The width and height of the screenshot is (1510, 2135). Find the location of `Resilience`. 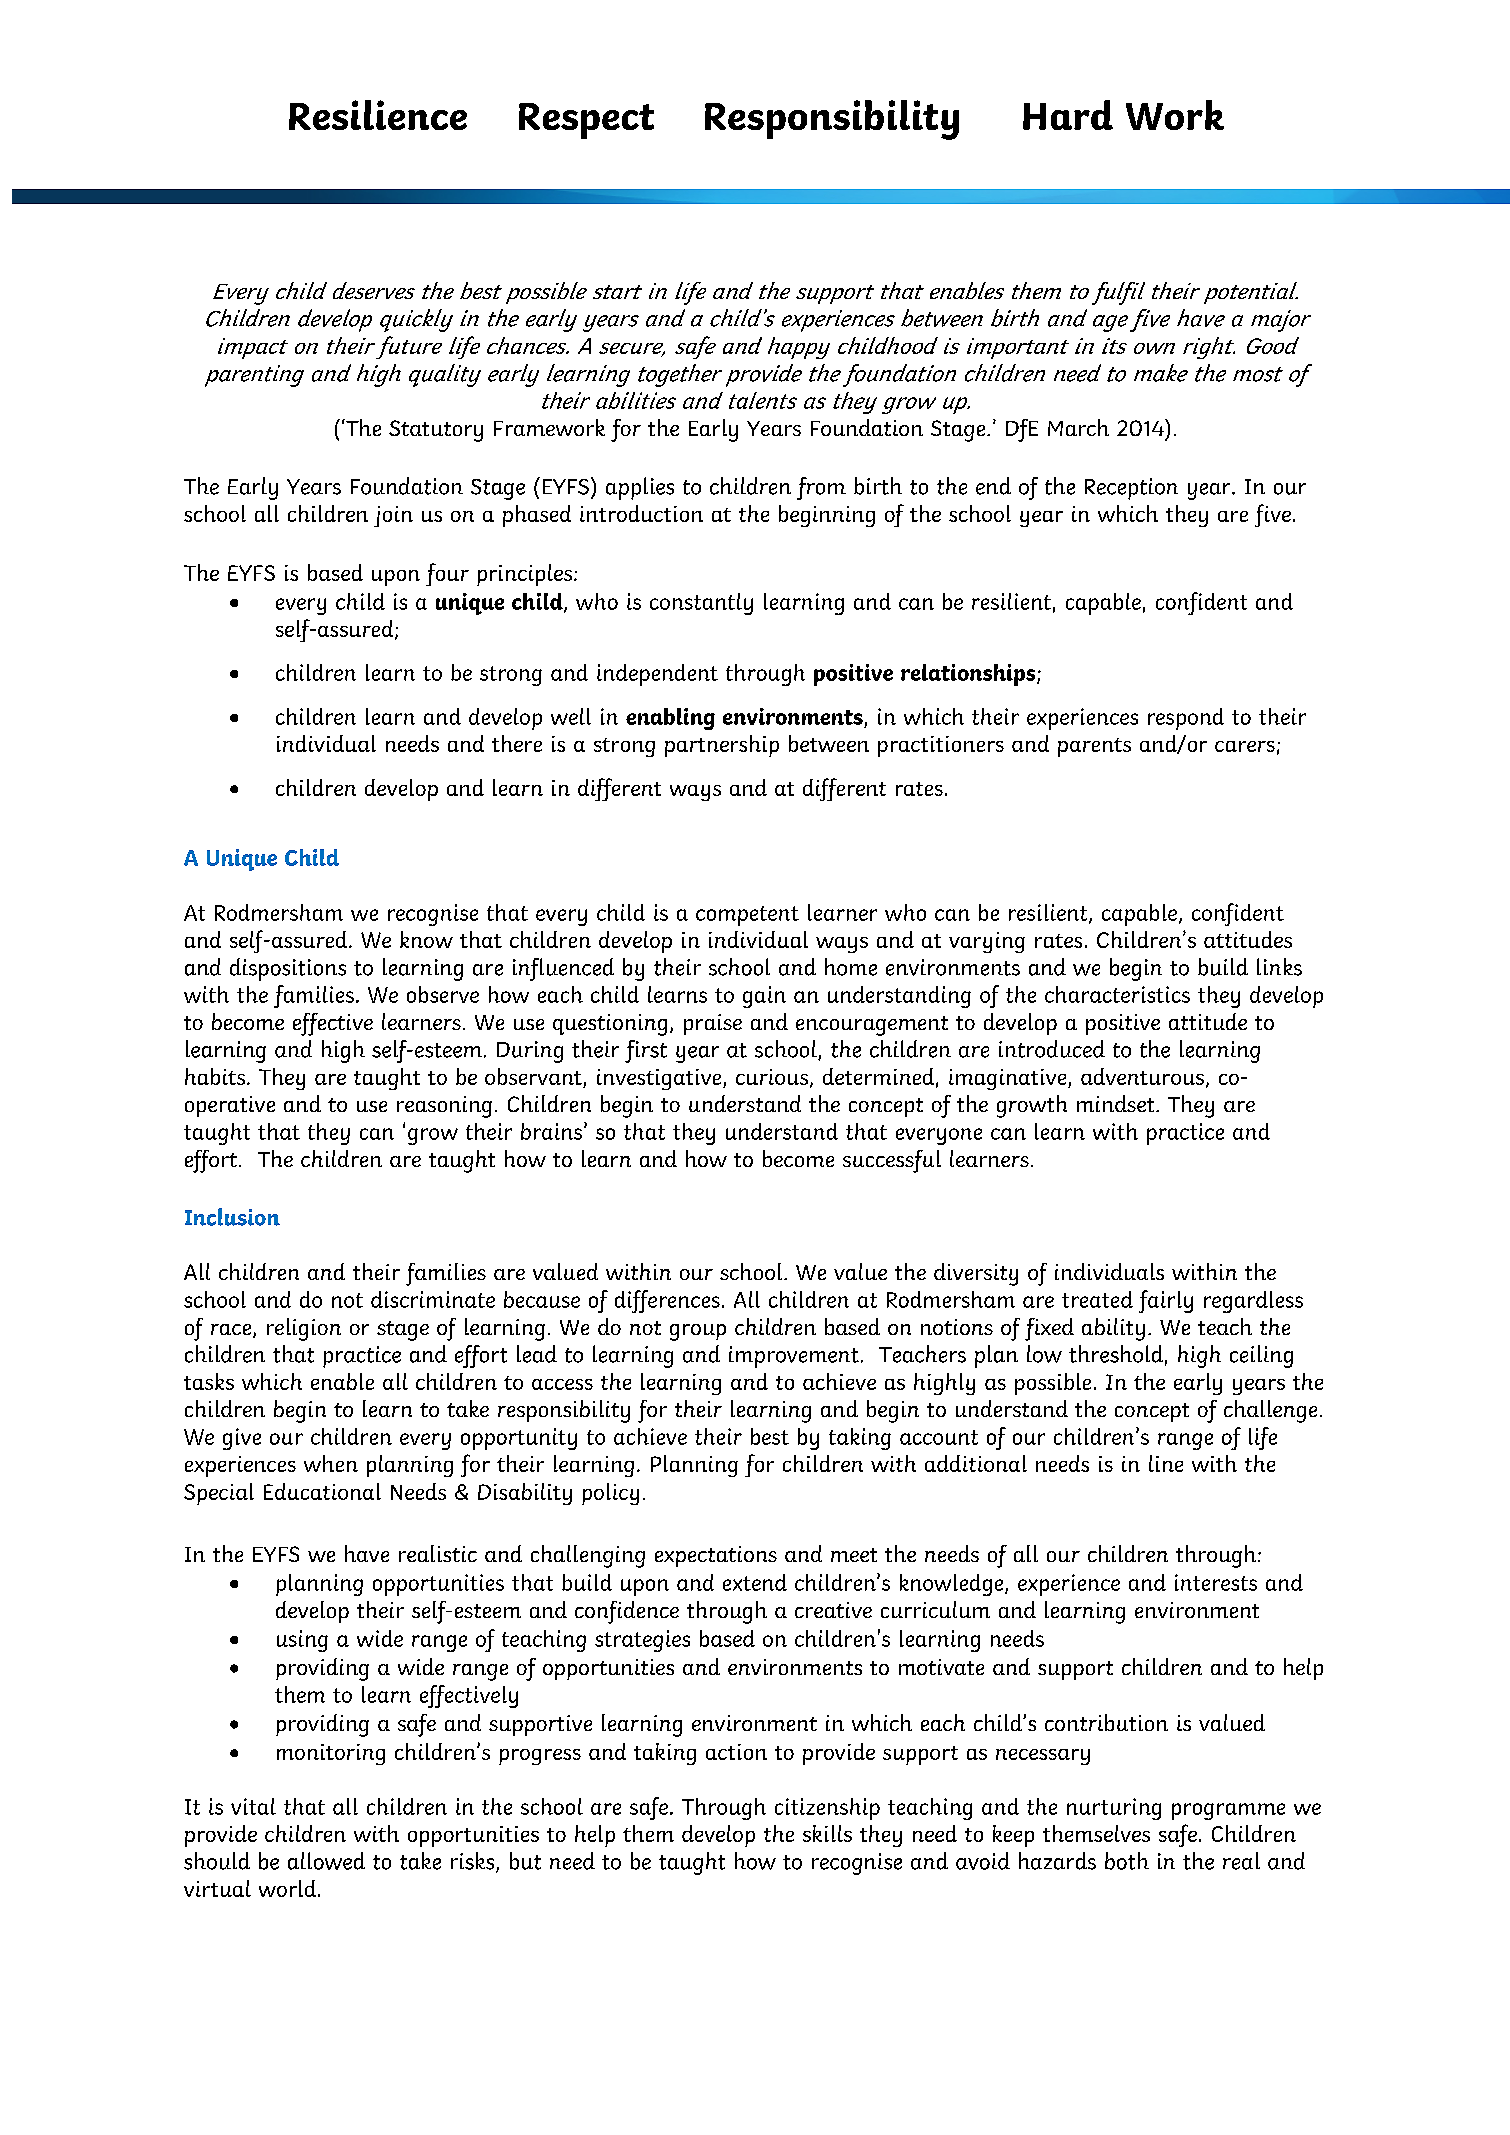

Resilience is located at coordinates (378, 115).
